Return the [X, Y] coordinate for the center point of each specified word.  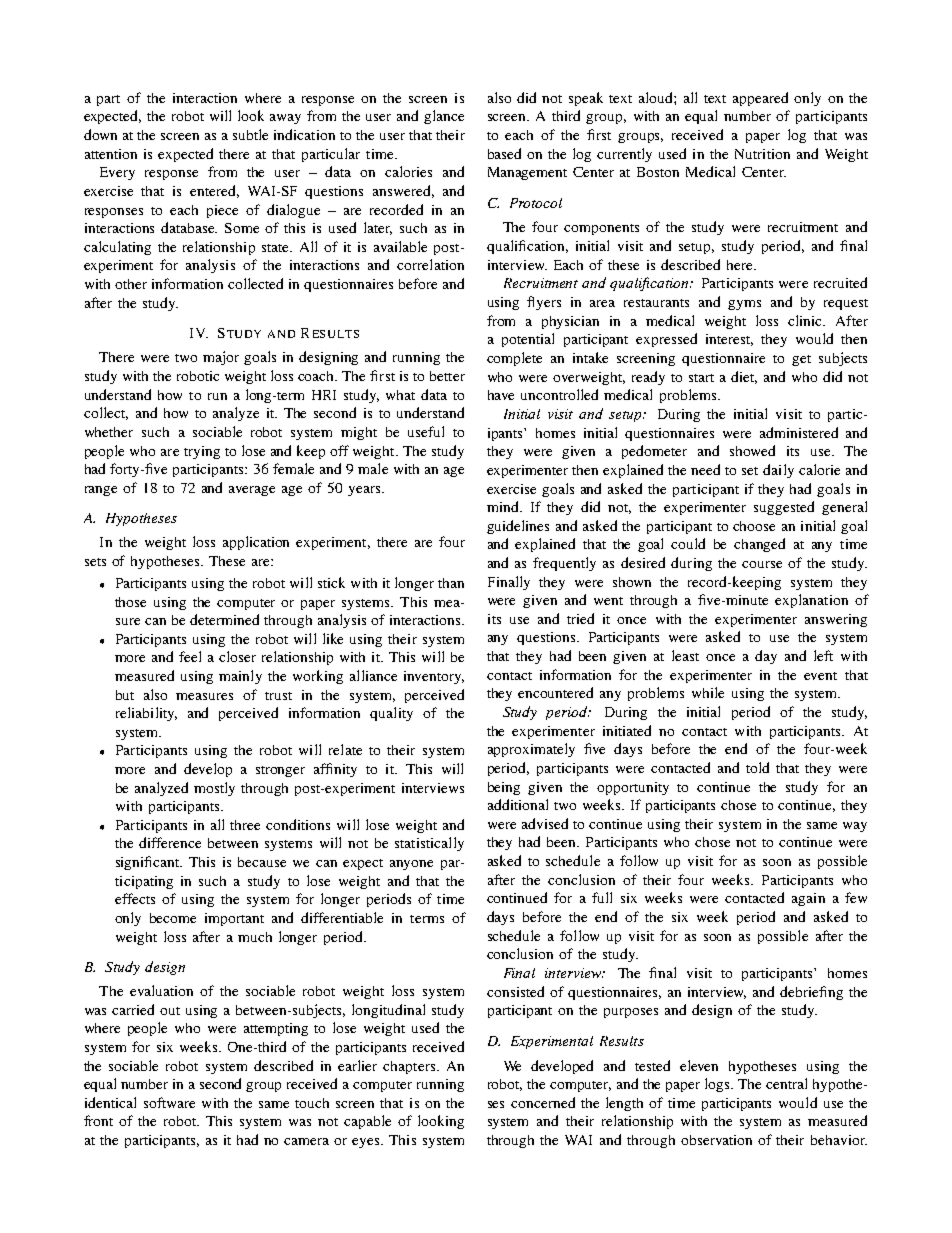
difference [170, 842]
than [451, 583]
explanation [811, 601]
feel [190, 656]
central [786, 1083]
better [447, 376]
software [169, 1102]
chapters [410, 1067]
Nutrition [762, 154]
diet [744, 377]
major [221, 358]
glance [444, 117]
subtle [250, 134]
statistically [429, 844]
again [808, 899]
